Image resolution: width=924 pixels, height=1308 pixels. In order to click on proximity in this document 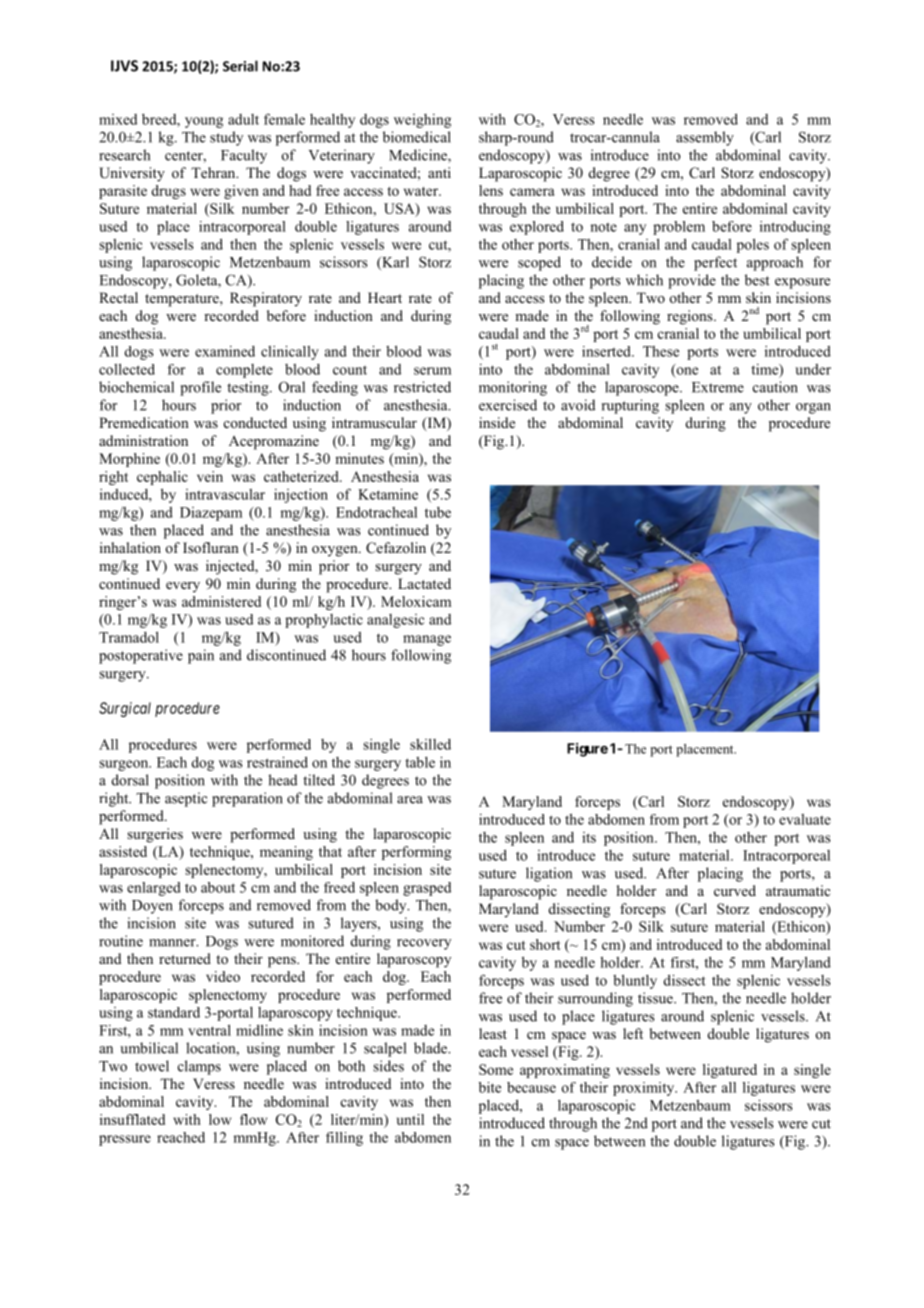, I will do `click(645, 1089)`.
